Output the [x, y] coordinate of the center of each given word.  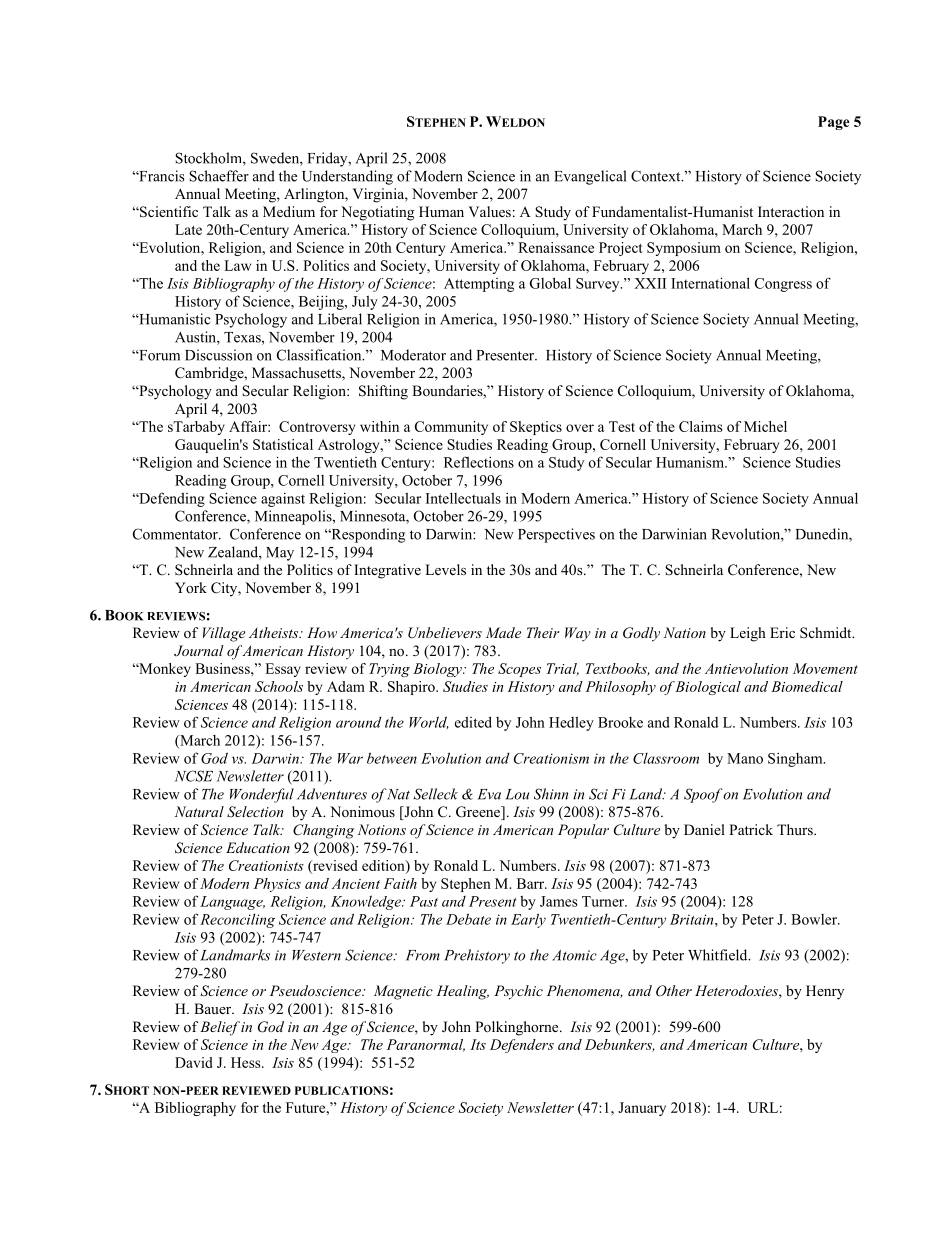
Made [503, 632]
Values [489, 211]
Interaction [791, 211]
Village [224, 634]
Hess [247, 1062]
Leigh [748, 634]
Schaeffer [219, 176]
